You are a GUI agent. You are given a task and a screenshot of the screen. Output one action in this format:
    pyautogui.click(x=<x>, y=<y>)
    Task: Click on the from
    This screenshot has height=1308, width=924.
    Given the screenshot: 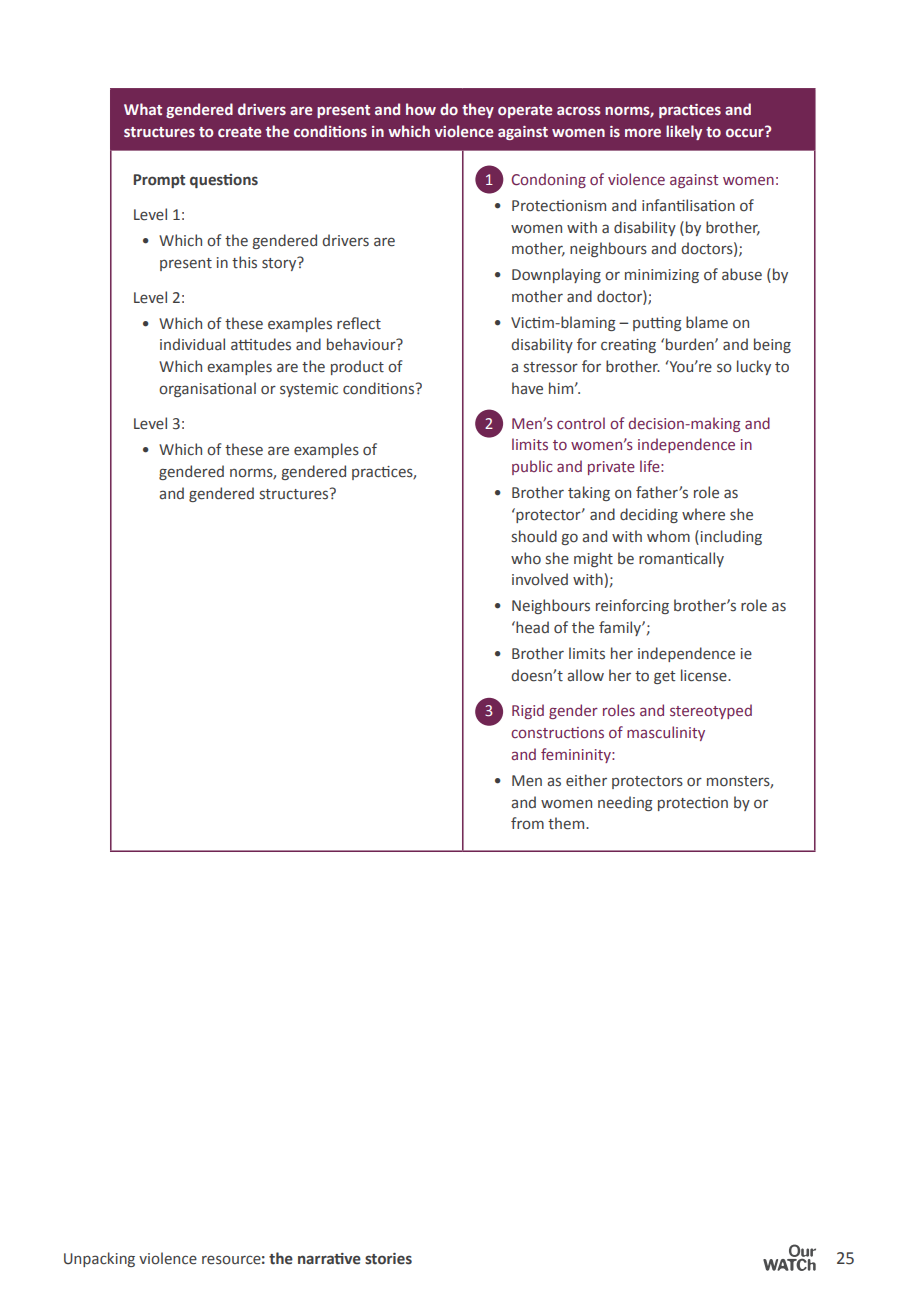 What is the action you would take?
    pyautogui.click(x=527, y=823)
